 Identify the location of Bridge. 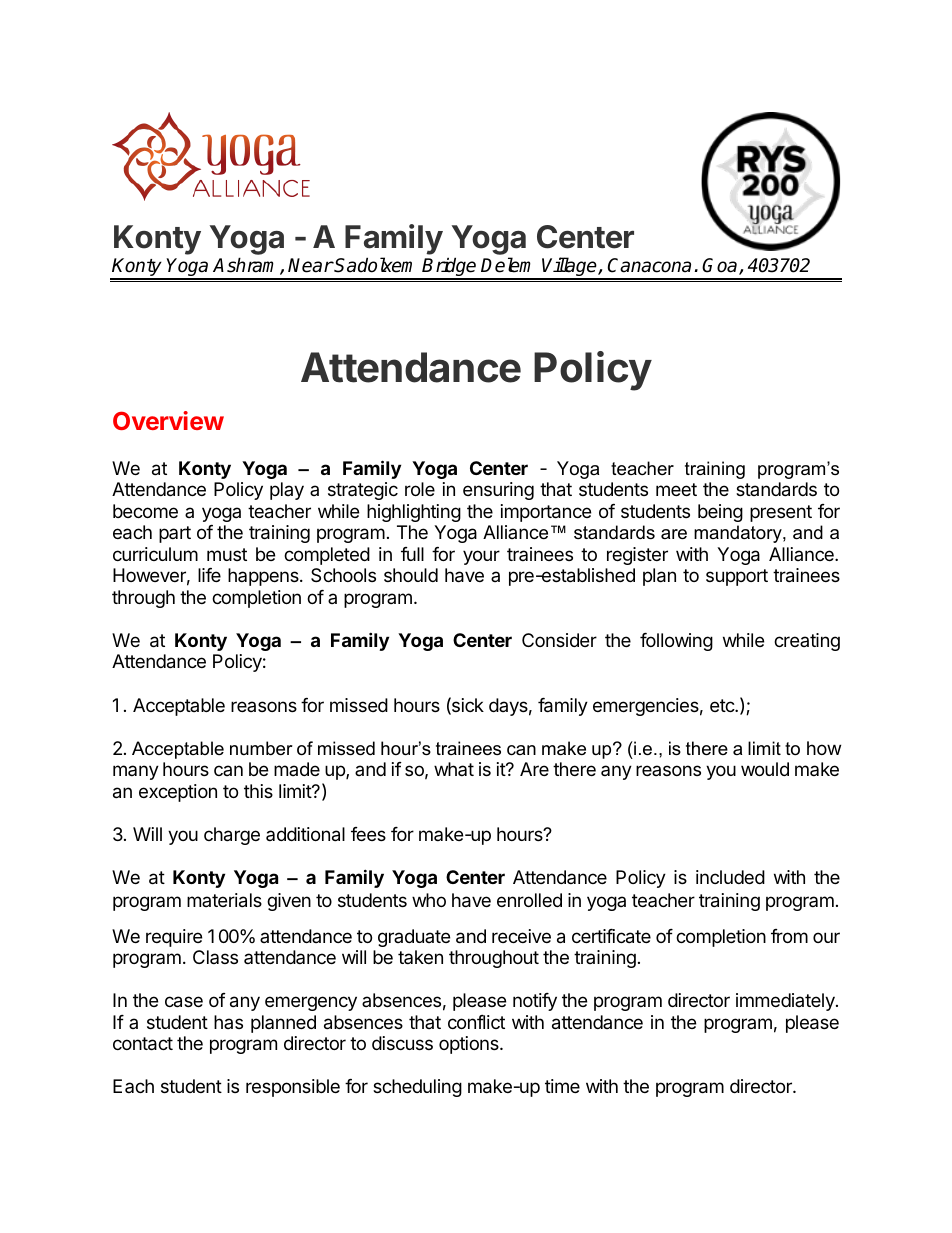
(450, 268).
